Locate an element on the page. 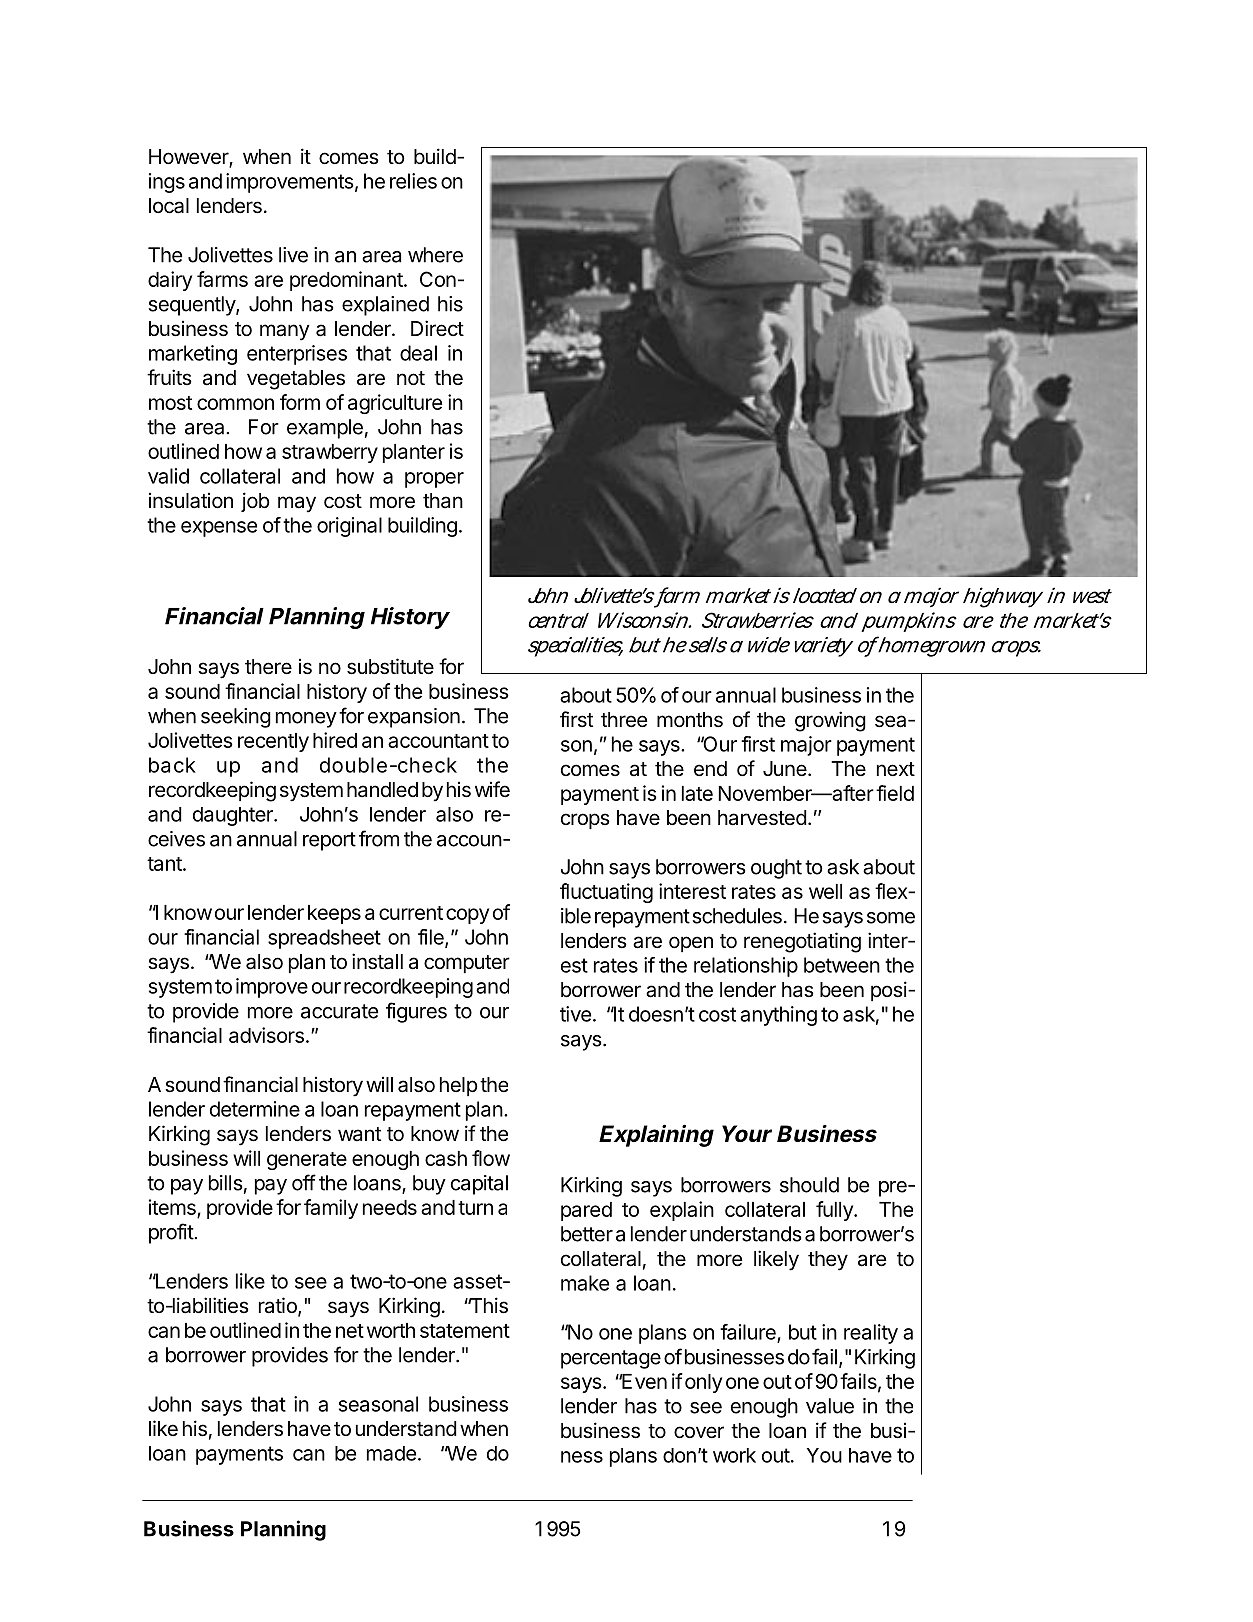 This image has width=1253, height=1622. daughter is located at coordinates (234, 816).
